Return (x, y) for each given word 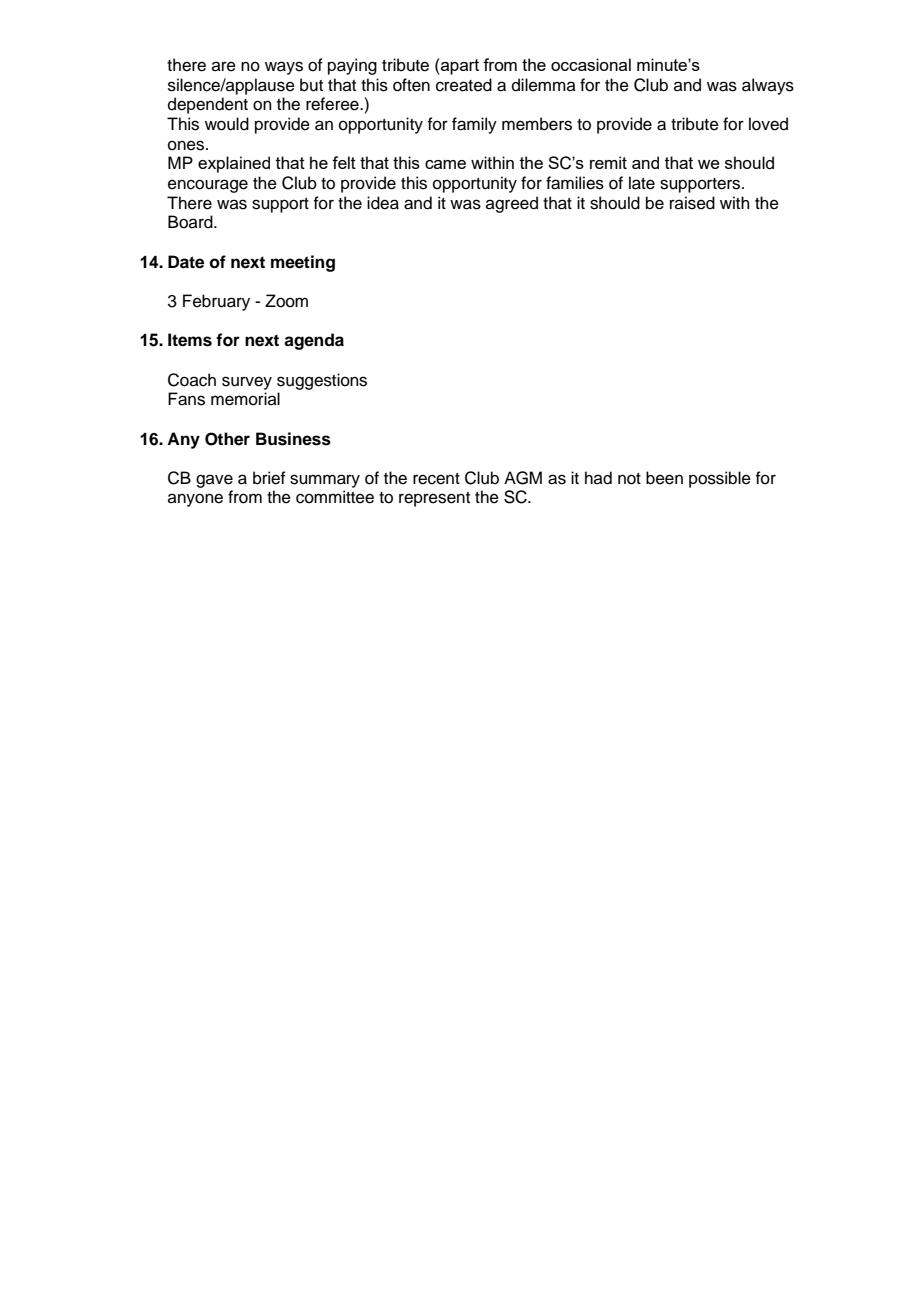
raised (692, 203)
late (642, 183)
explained (234, 164)
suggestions (322, 381)
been (664, 478)
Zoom (286, 301)
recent (436, 479)
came (445, 164)
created (464, 85)
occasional (591, 64)
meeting (303, 263)
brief (269, 478)
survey (247, 383)
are (224, 66)
